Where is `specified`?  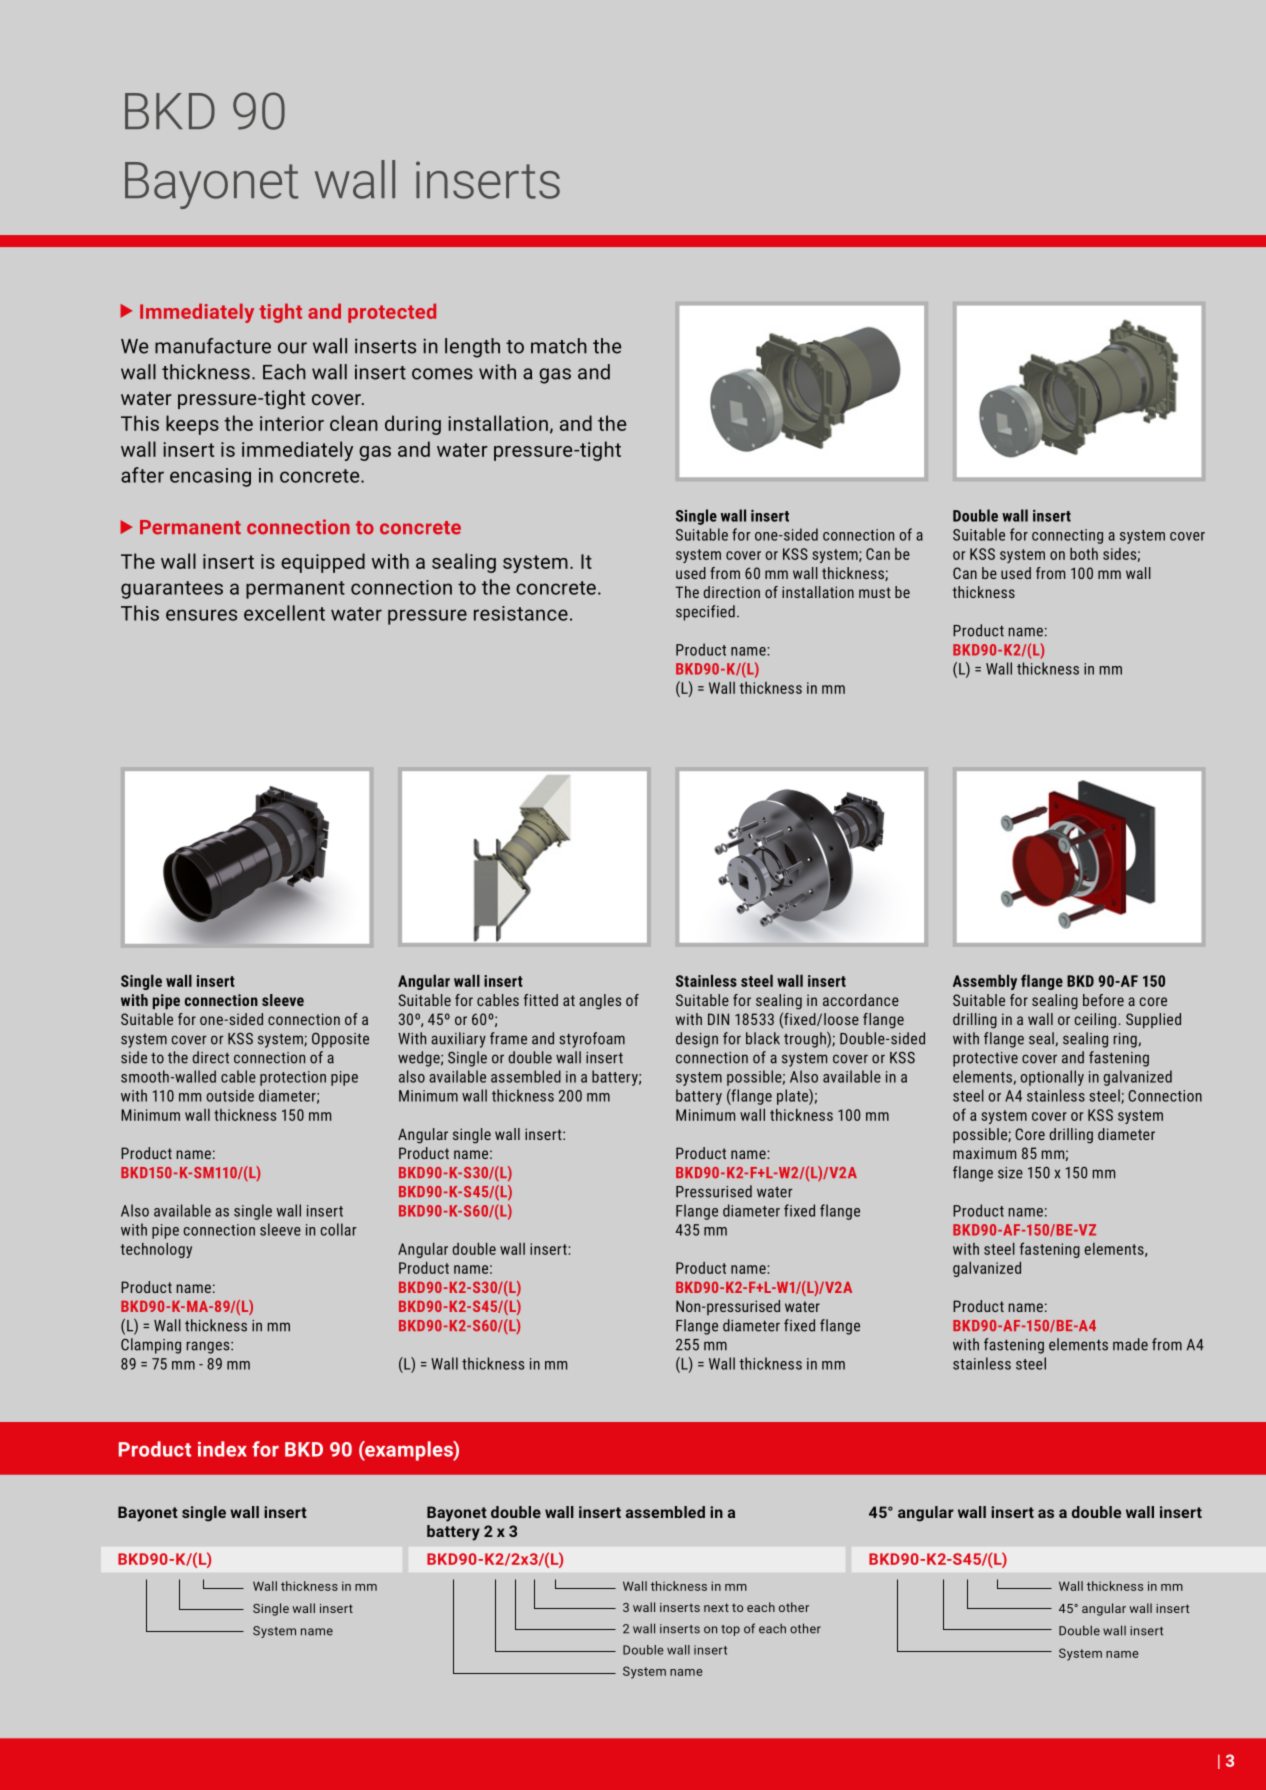
specified is located at coordinates (705, 613).
